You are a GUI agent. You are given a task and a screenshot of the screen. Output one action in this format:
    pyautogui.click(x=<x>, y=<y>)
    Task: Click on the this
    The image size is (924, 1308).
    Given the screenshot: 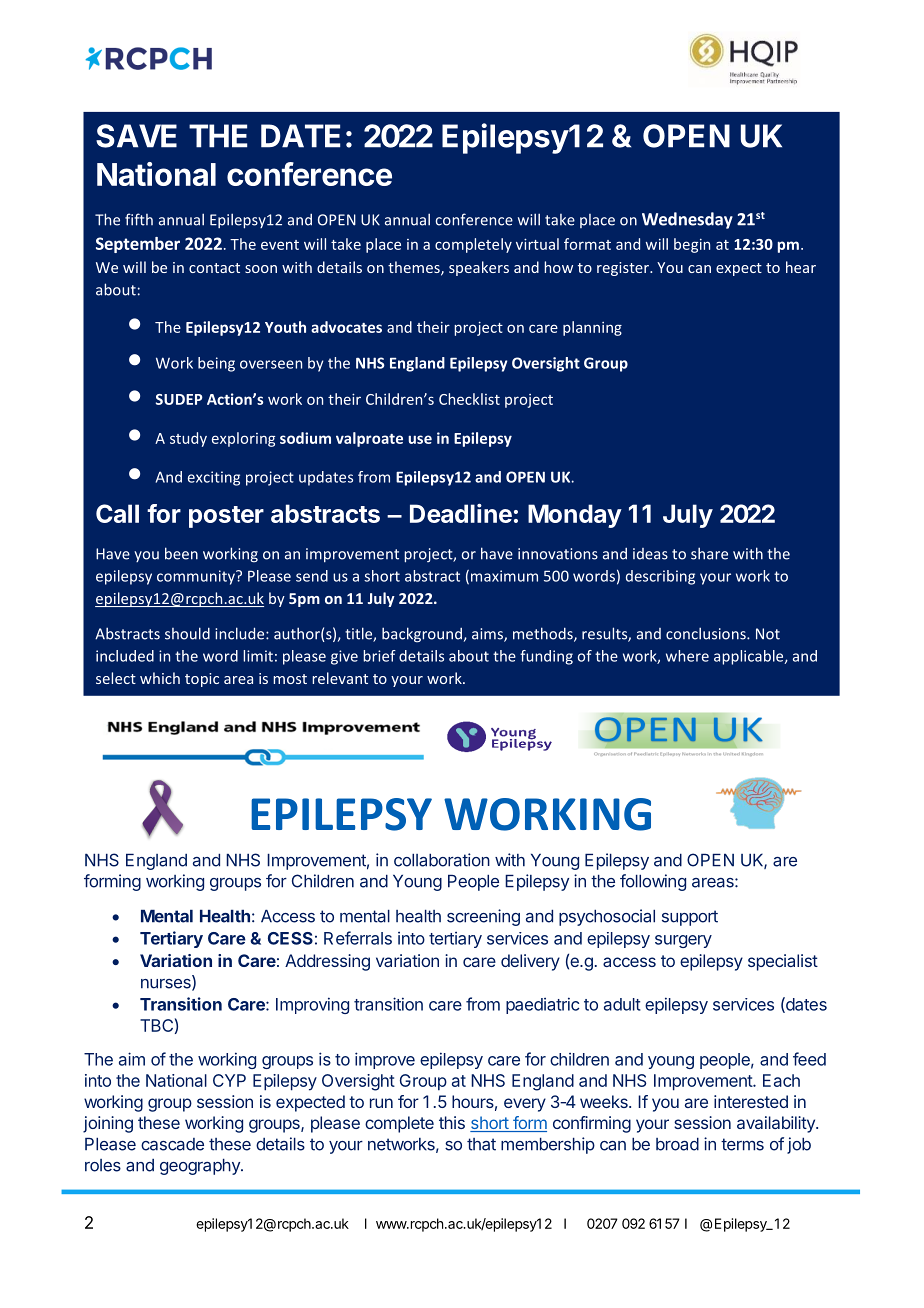 What is the action you would take?
    pyautogui.click(x=452, y=1122)
